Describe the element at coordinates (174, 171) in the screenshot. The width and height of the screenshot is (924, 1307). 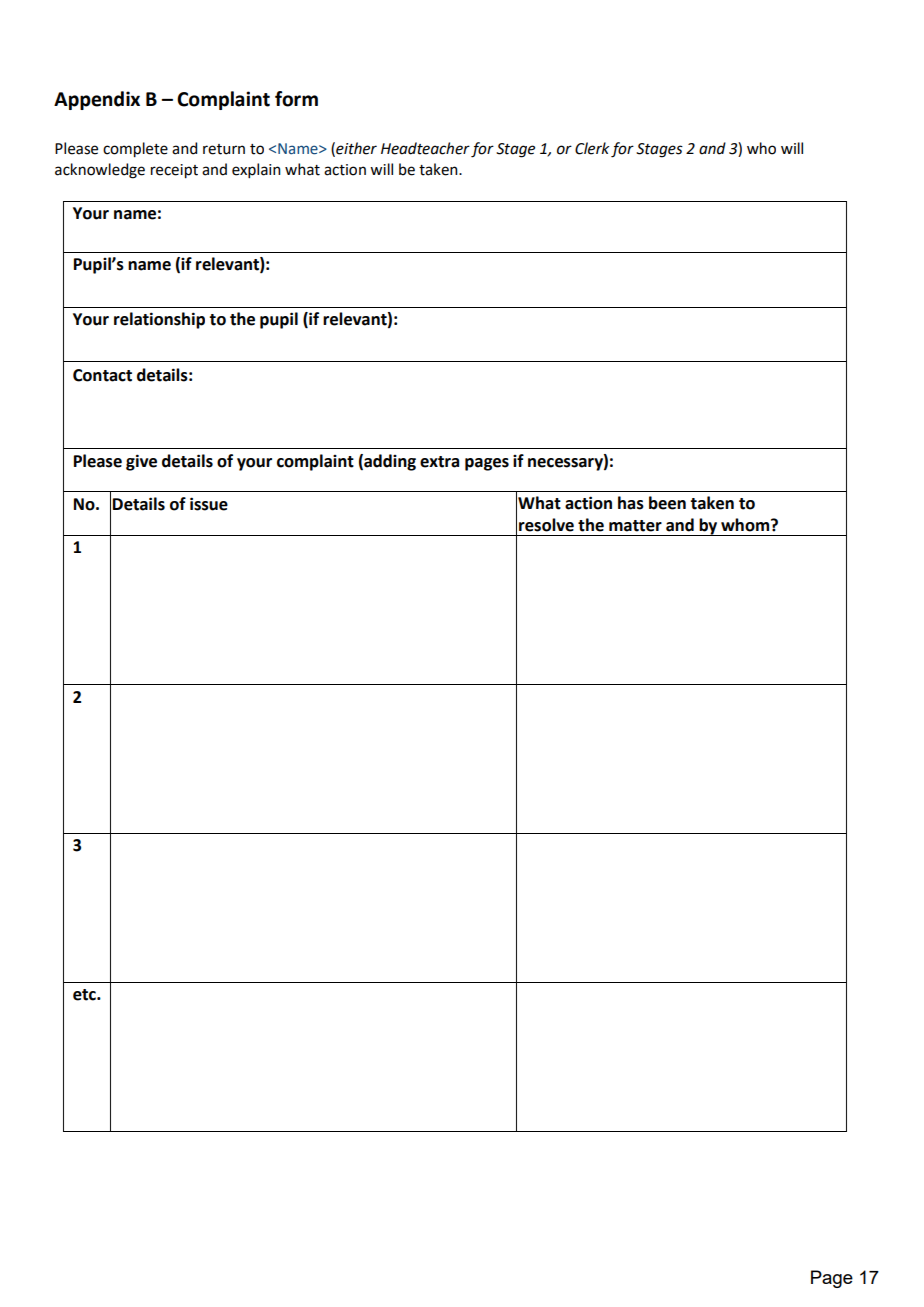
I see `receipt` at that location.
